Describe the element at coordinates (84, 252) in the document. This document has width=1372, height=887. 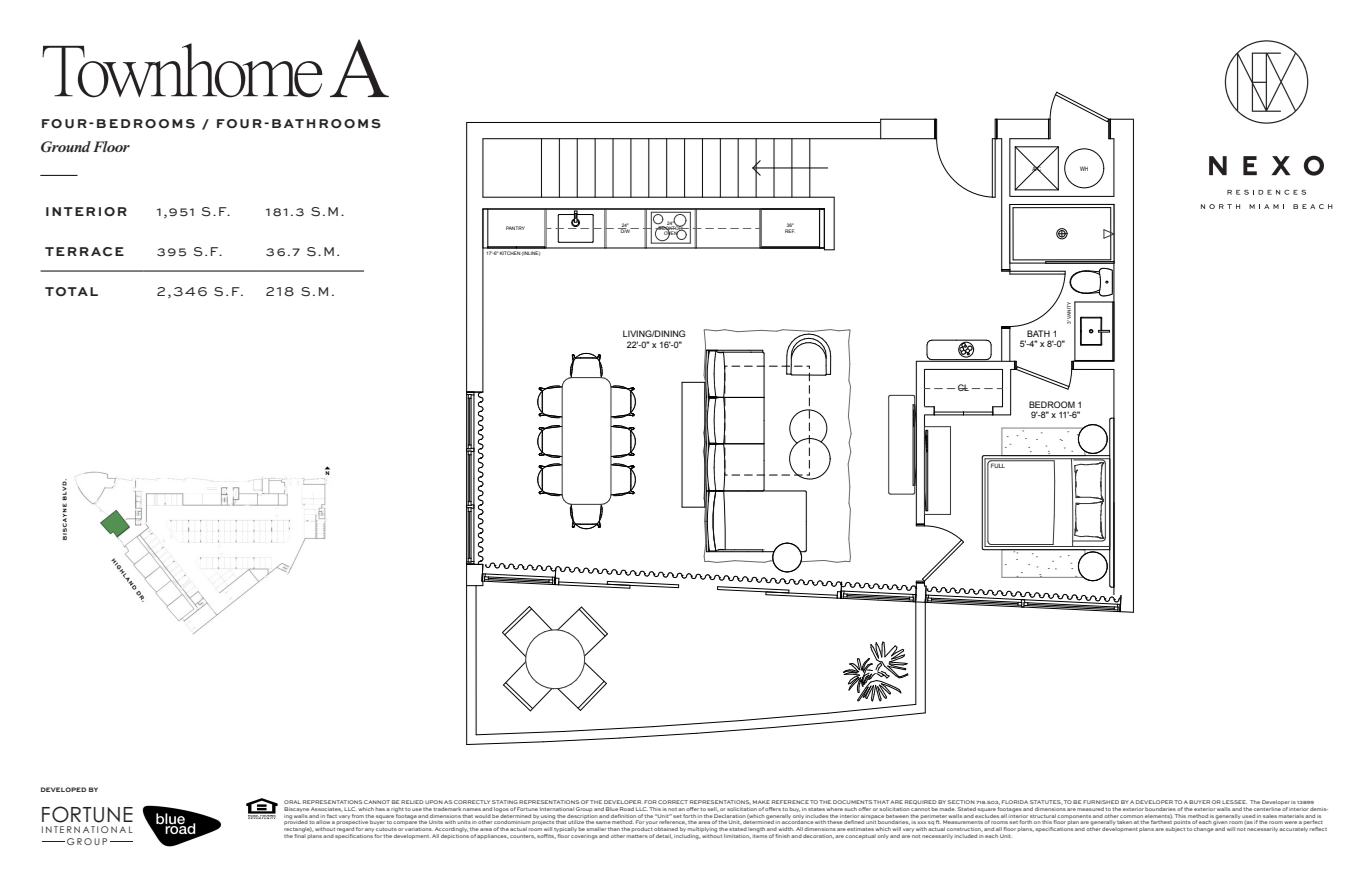
I see `TERRACE` at that location.
